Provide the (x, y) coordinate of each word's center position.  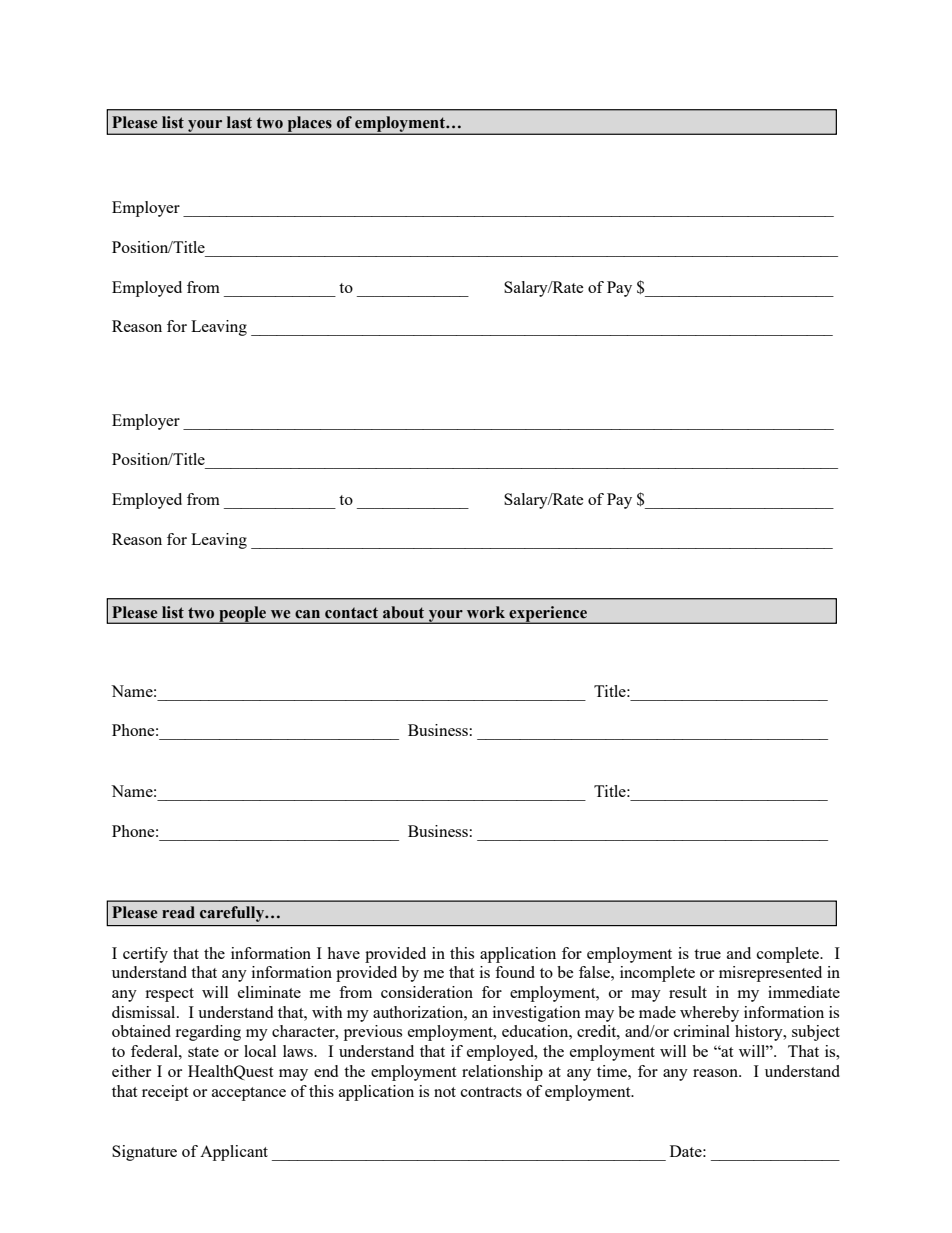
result (688, 992)
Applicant (234, 1153)
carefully (233, 914)
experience (548, 615)
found (515, 972)
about (403, 612)
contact (351, 613)
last (239, 122)
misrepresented (770, 974)
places (309, 125)
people (243, 615)
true (707, 954)
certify (145, 955)
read (178, 912)
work (486, 612)
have (343, 953)
